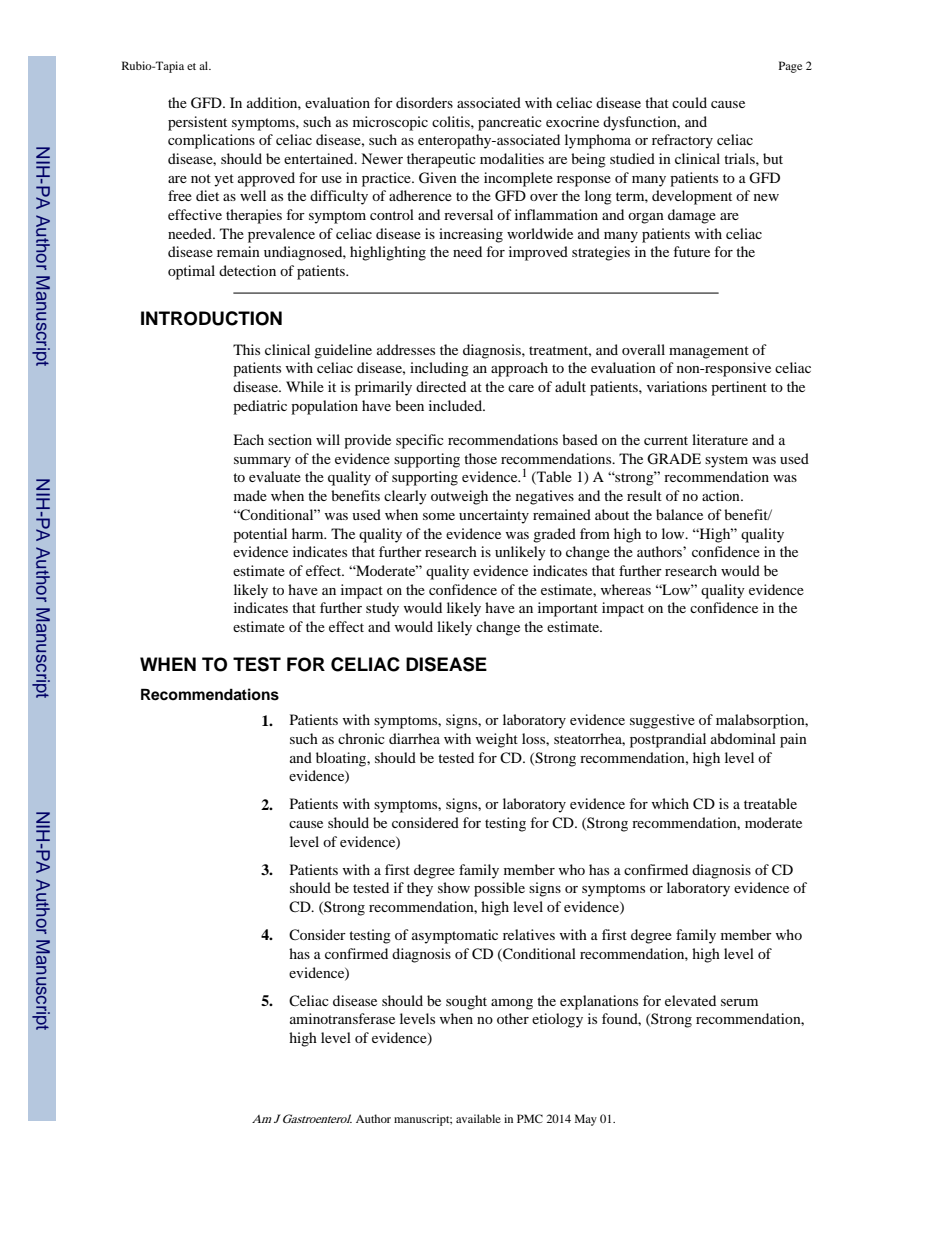 This screenshot has width=952, height=1233. What do you see at coordinates (361, 738) in the screenshot?
I see `chronic` at bounding box center [361, 738].
